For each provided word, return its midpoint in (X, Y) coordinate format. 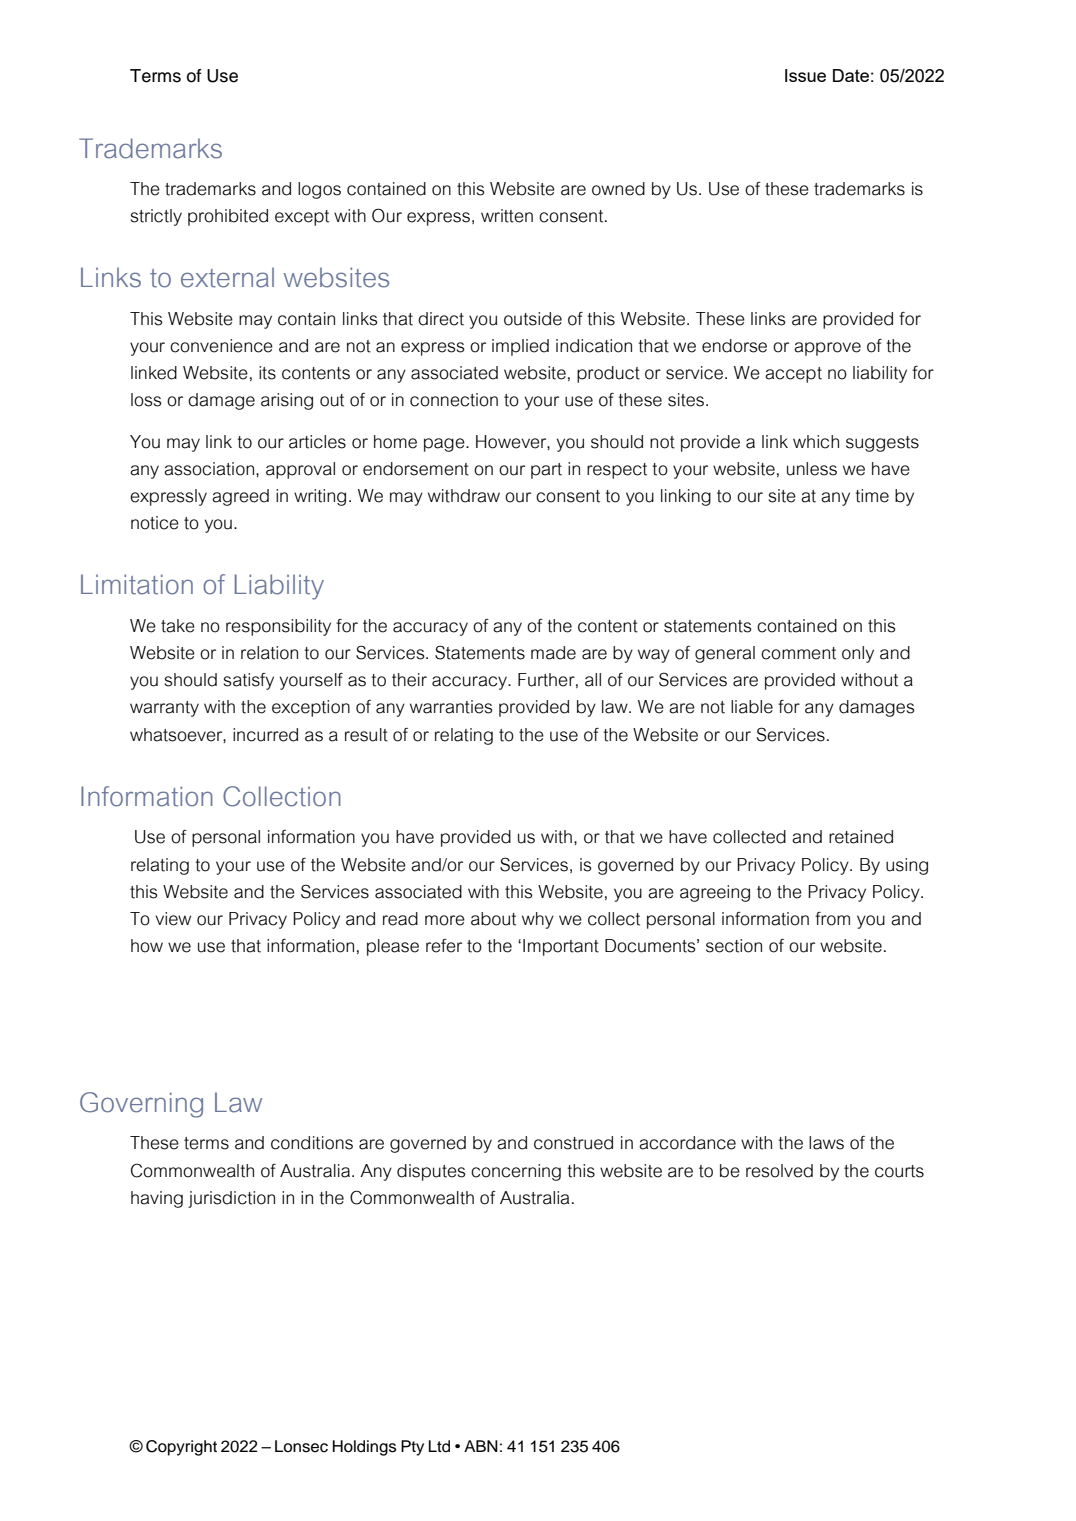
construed (573, 1143)
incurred (265, 735)
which (816, 442)
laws (826, 1143)
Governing (141, 1105)
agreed (240, 497)
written (507, 216)
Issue (805, 75)
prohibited (228, 217)
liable (752, 707)
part (546, 471)
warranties (451, 707)
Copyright (181, 1448)
